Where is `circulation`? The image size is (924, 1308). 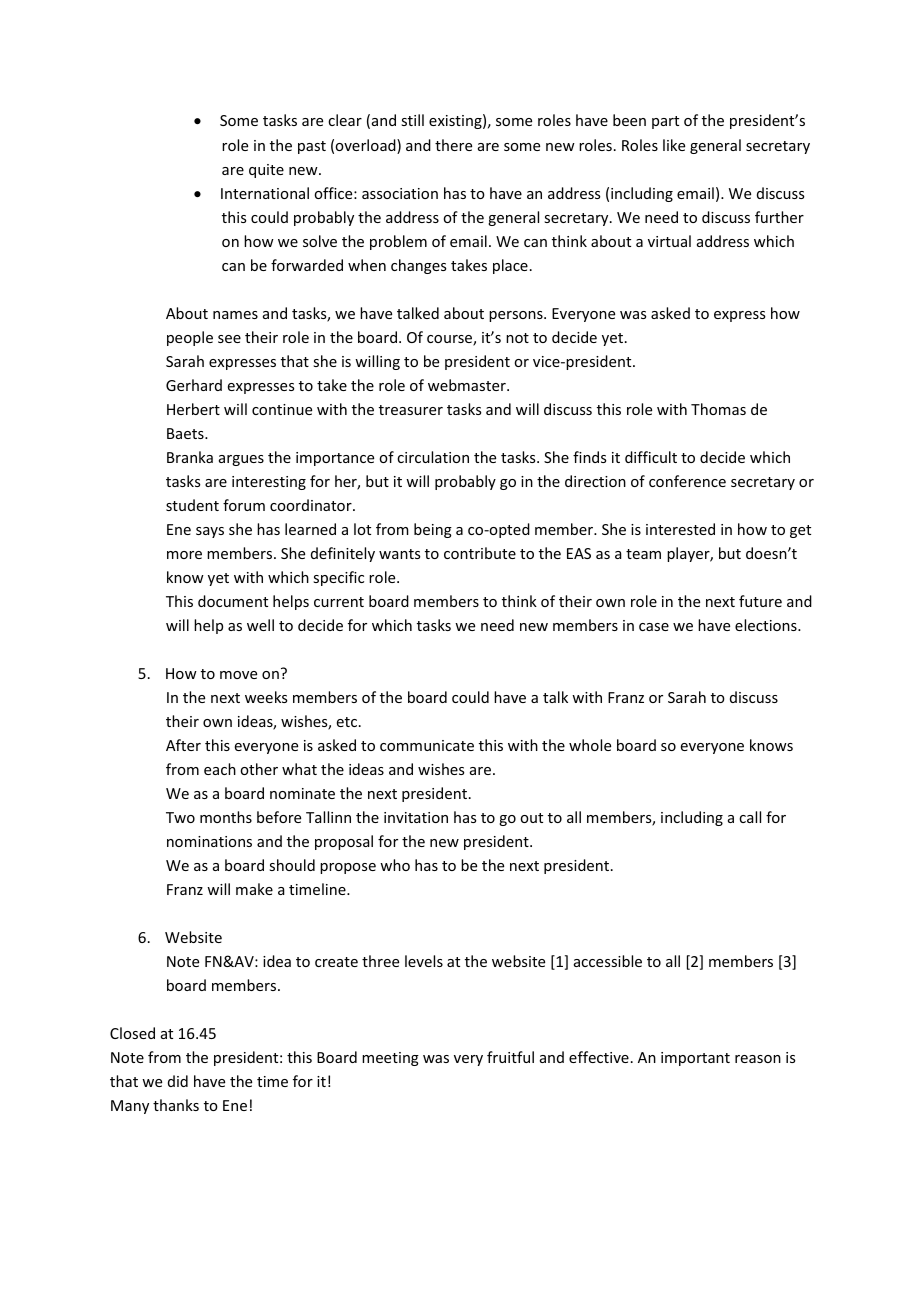
circulation is located at coordinates (433, 457).
